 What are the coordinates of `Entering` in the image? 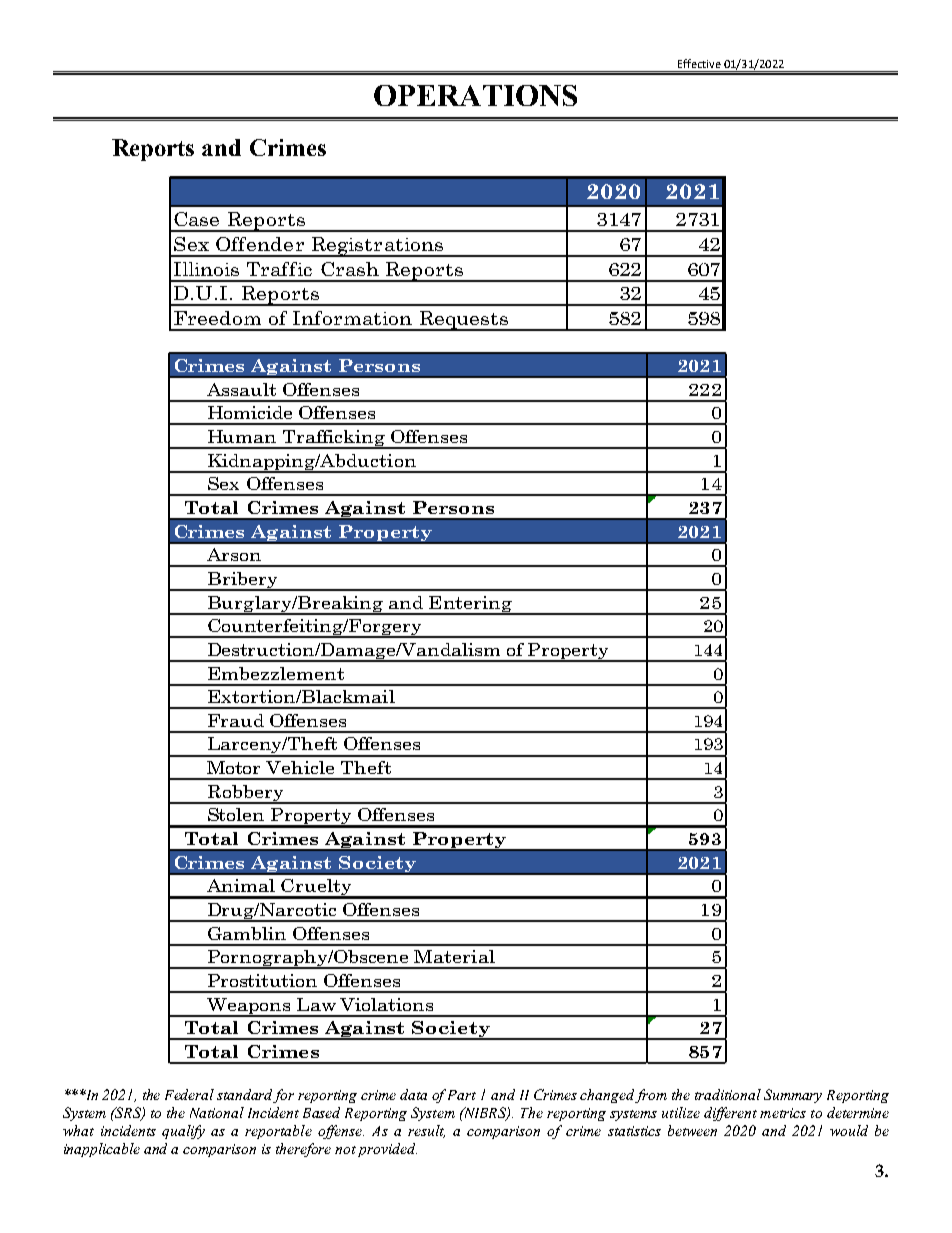 It's located at (471, 605).
